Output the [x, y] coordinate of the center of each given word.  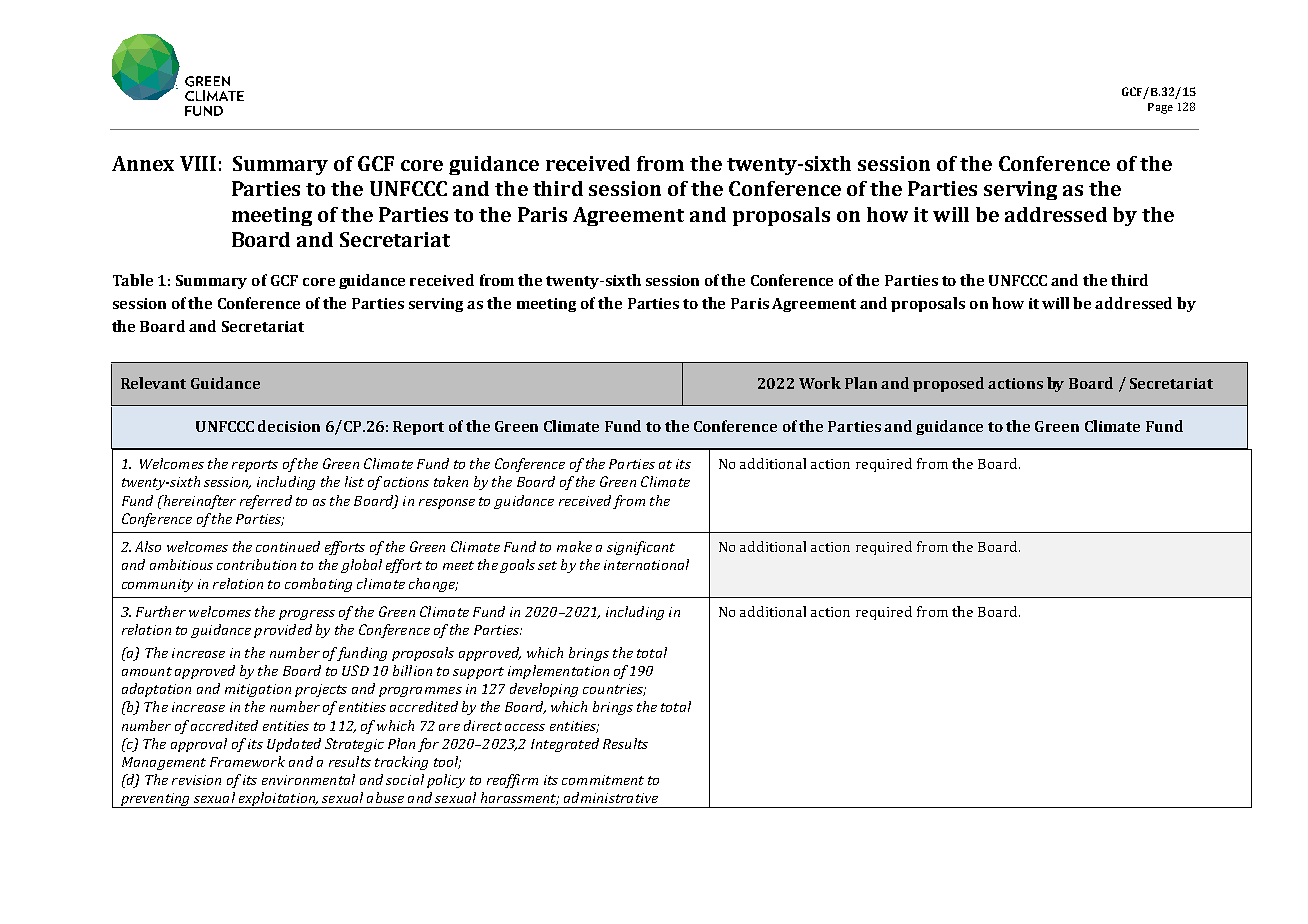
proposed [948, 384]
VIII [198, 163]
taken [451, 481]
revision [196, 780]
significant [641, 548]
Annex [143, 163]
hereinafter [198, 502]
